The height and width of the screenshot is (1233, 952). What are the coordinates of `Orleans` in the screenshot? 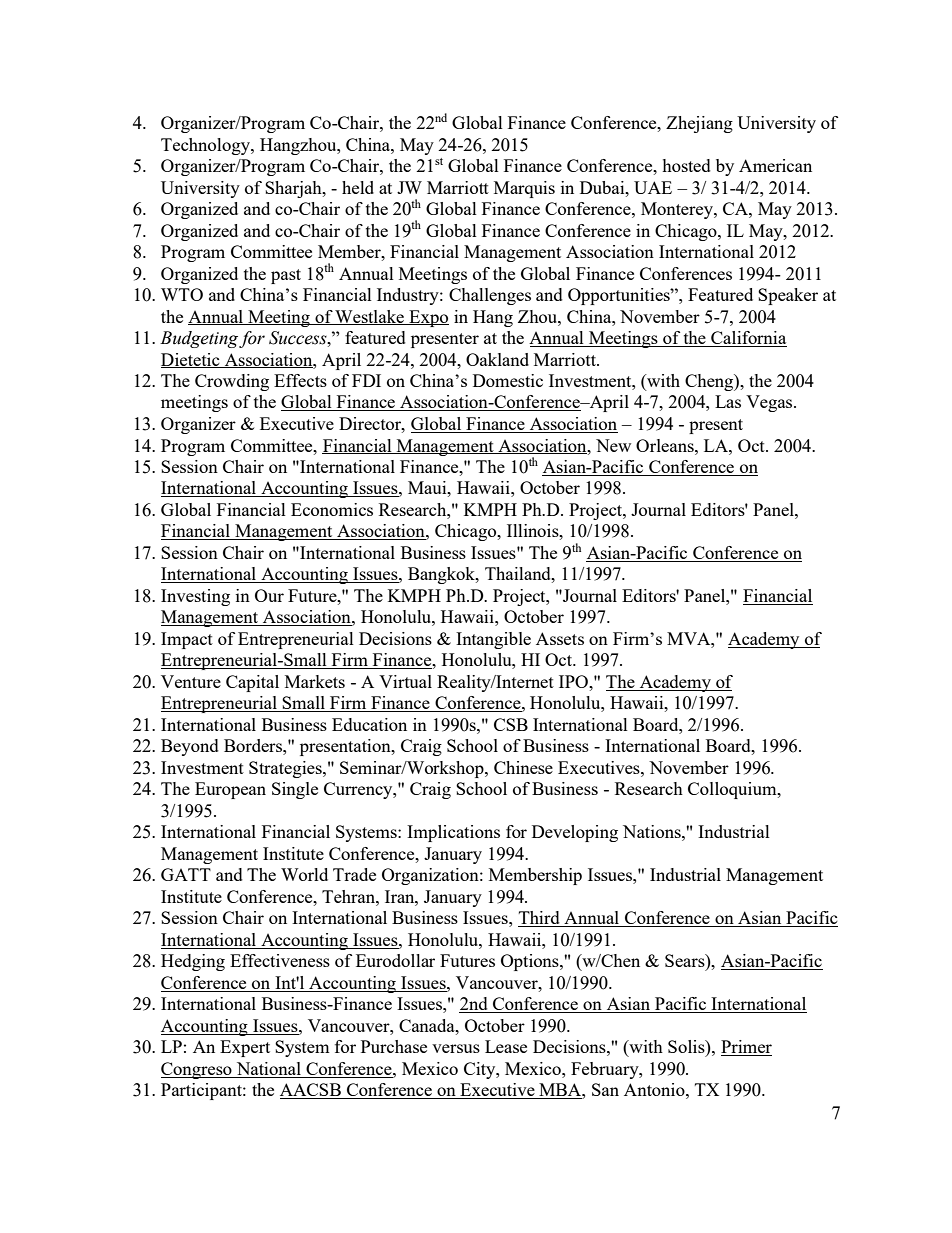 It's located at (666, 445).
